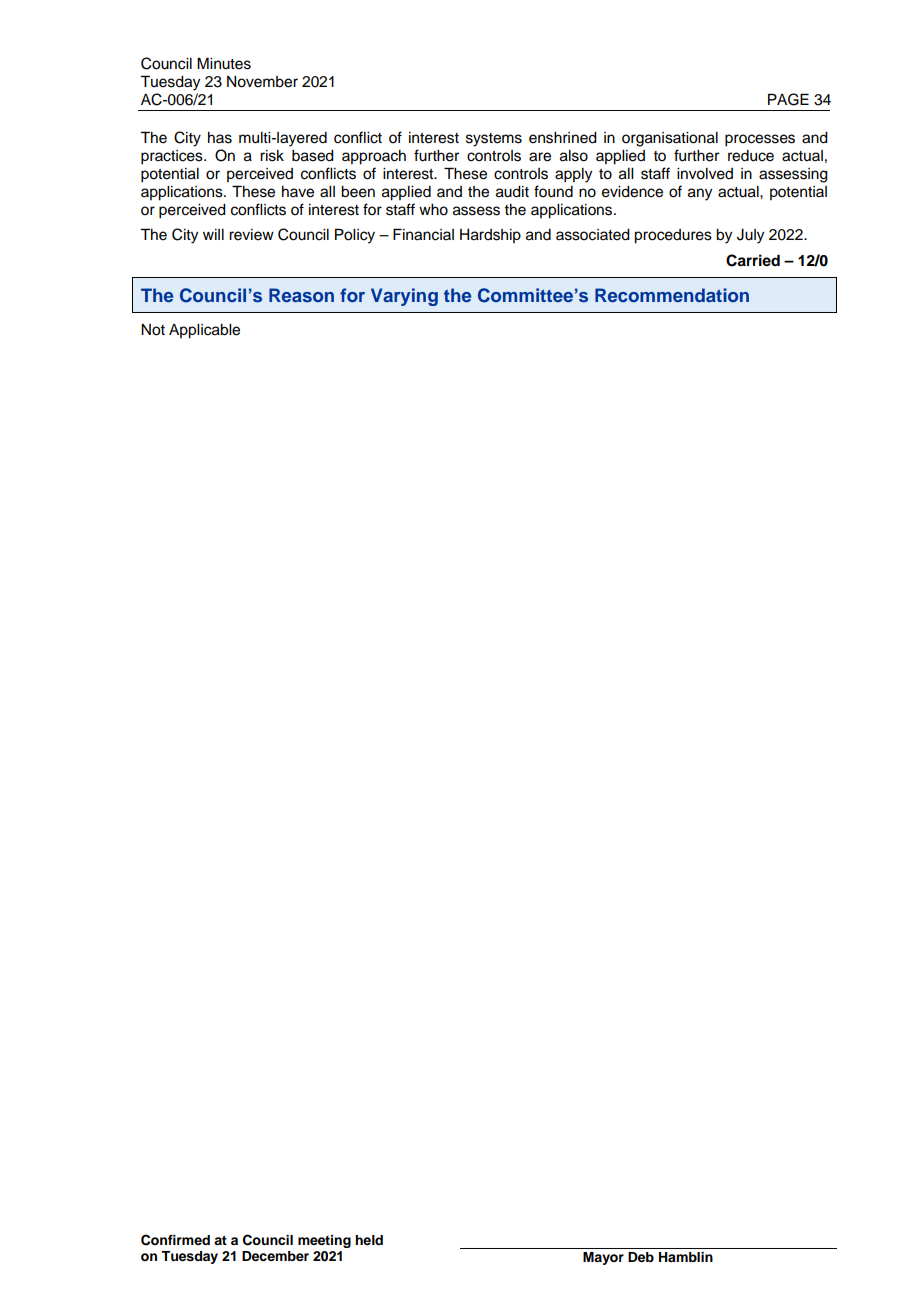 This image has width=924, height=1308. I want to click on Mayor, so click(603, 1258).
